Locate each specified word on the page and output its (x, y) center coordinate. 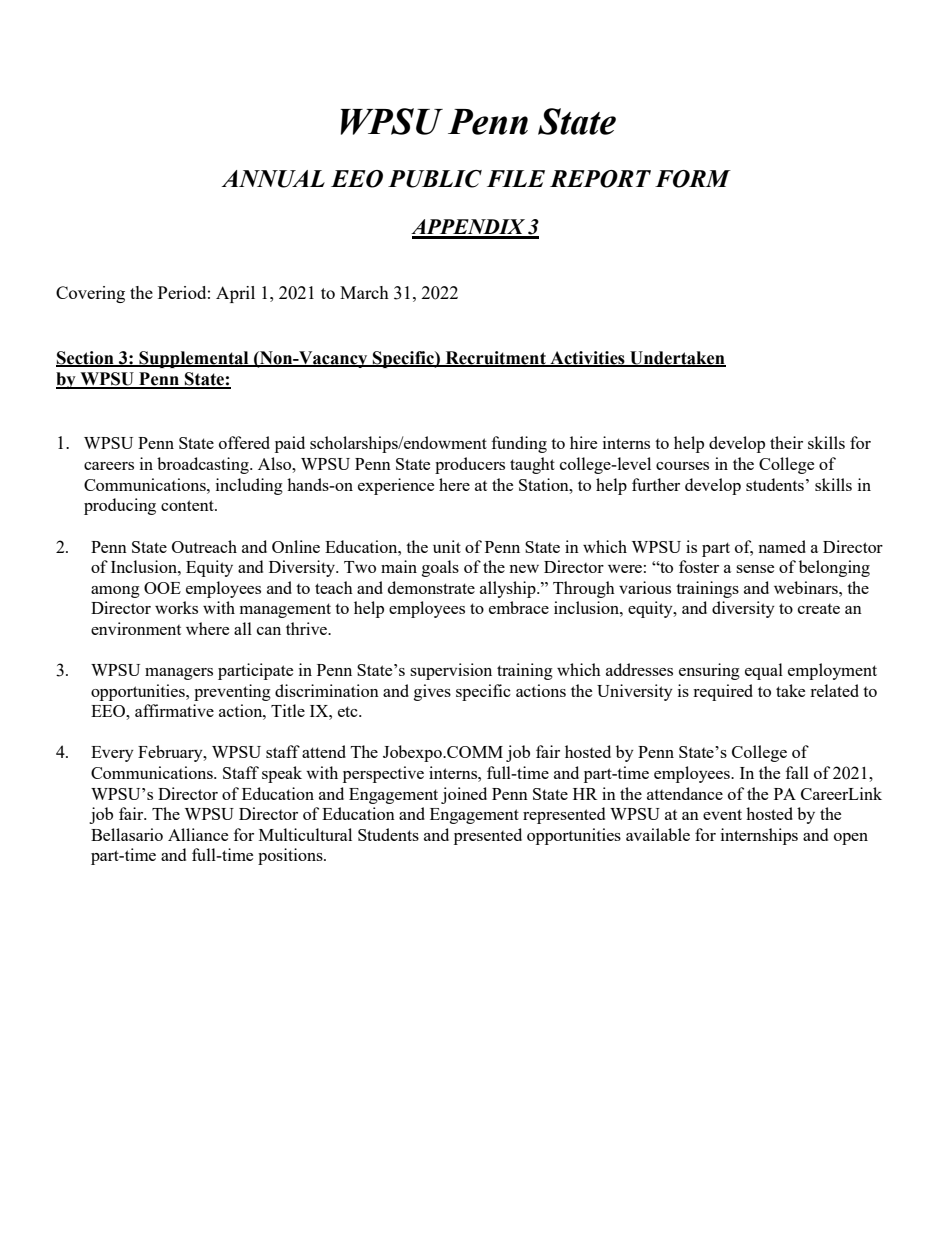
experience (396, 486)
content (188, 505)
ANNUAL (273, 179)
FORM (693, 179)
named (782, 546)
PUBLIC (435, 179)
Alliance (198, 834)
